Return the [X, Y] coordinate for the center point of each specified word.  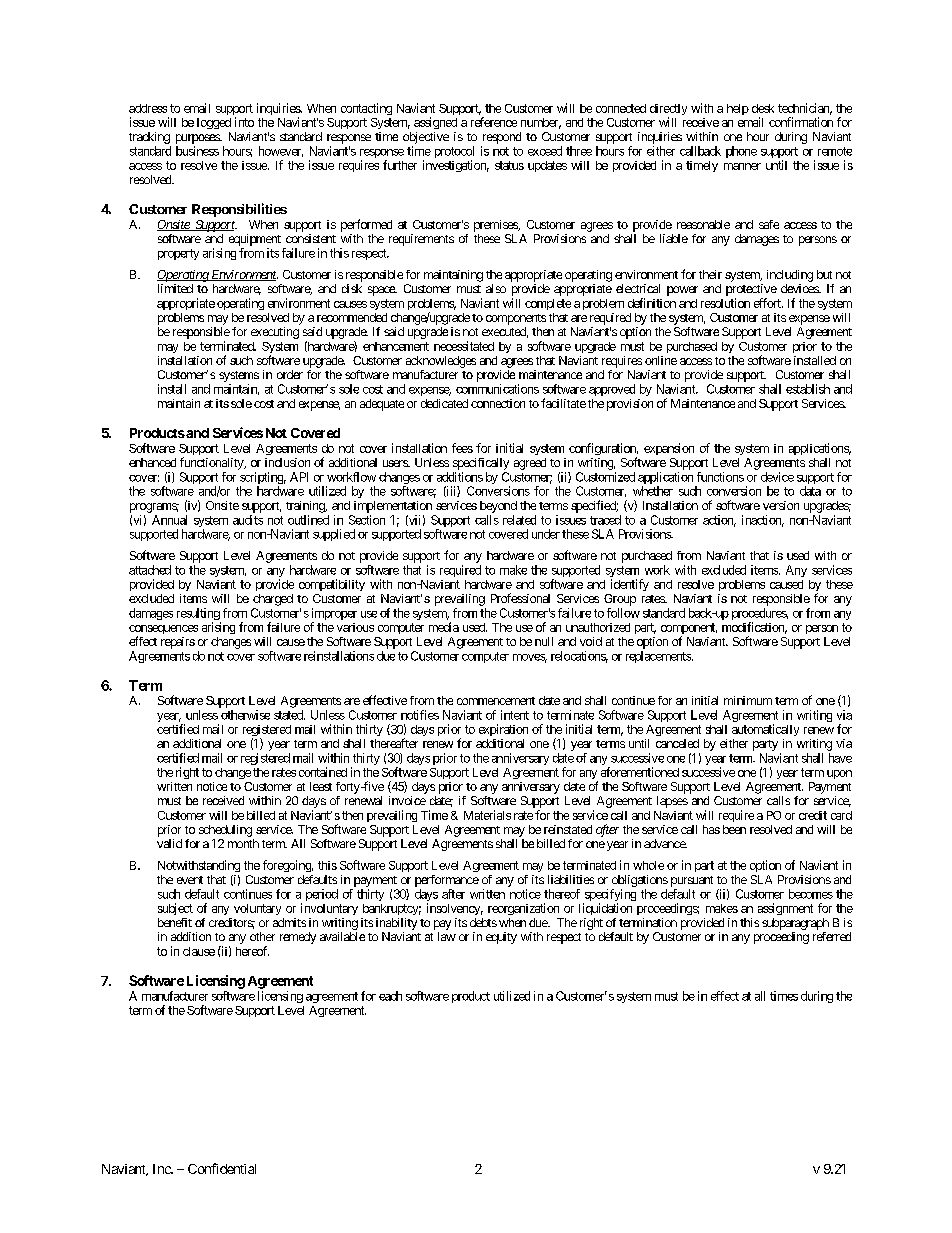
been [734, 829]
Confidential [222, 1168]
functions [720, 477]
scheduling [225, 831]
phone [741, 152]
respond [502, 138]
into [244, 122]
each [390, 996]
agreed [530, 464]
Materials [487, 815]
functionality [212, 463]
